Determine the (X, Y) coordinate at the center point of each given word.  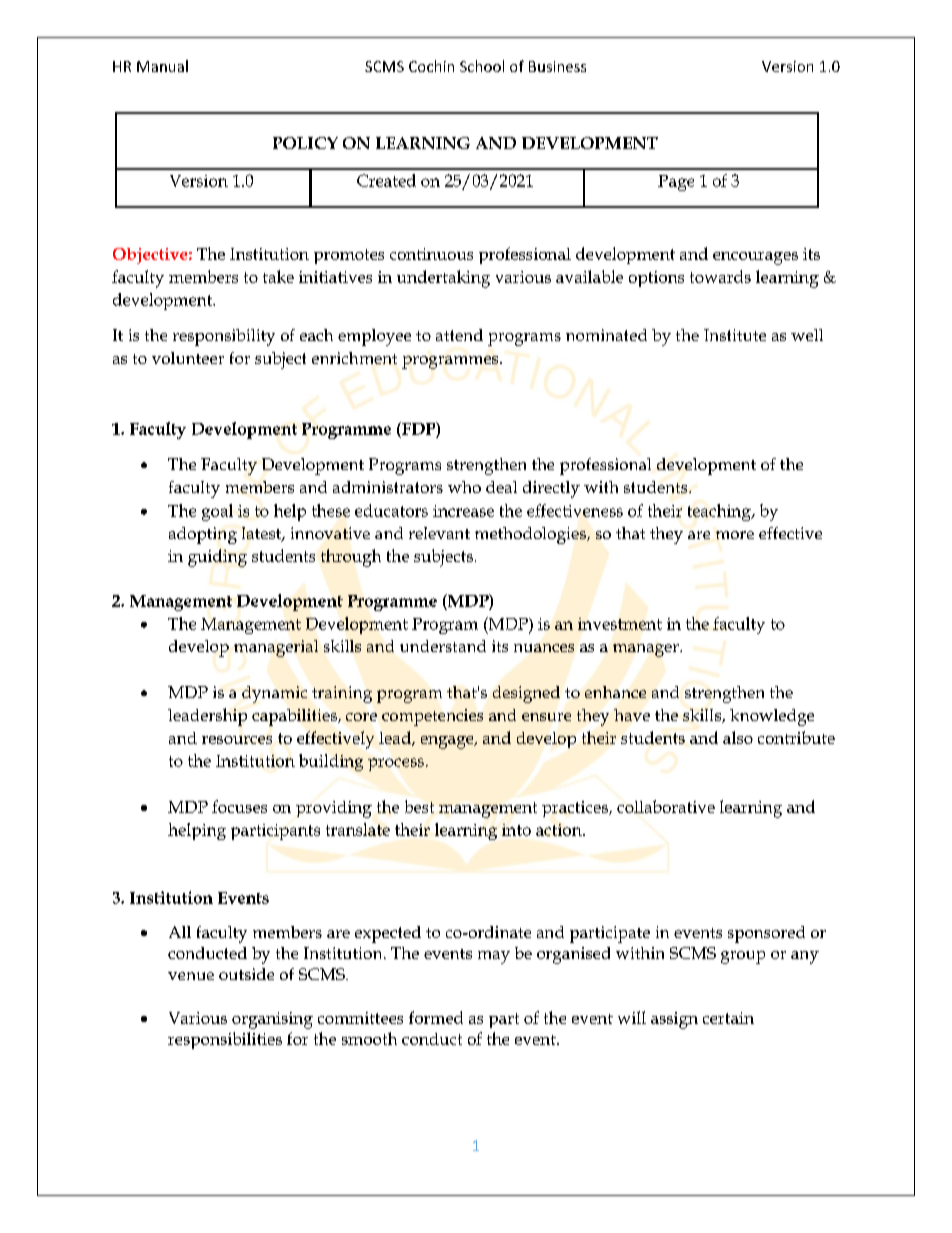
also (738, 737)
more (735, 535)
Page (676, 183)
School (482, 66)
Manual (162, 66)
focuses (239, 806)
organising (272, 1020)
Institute (735, 335)
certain (728, 1018)
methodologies (531, 535)
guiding (217, 558)
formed (436, 1017)
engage (448, 742)
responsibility (224, 337)
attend (459, 335)
